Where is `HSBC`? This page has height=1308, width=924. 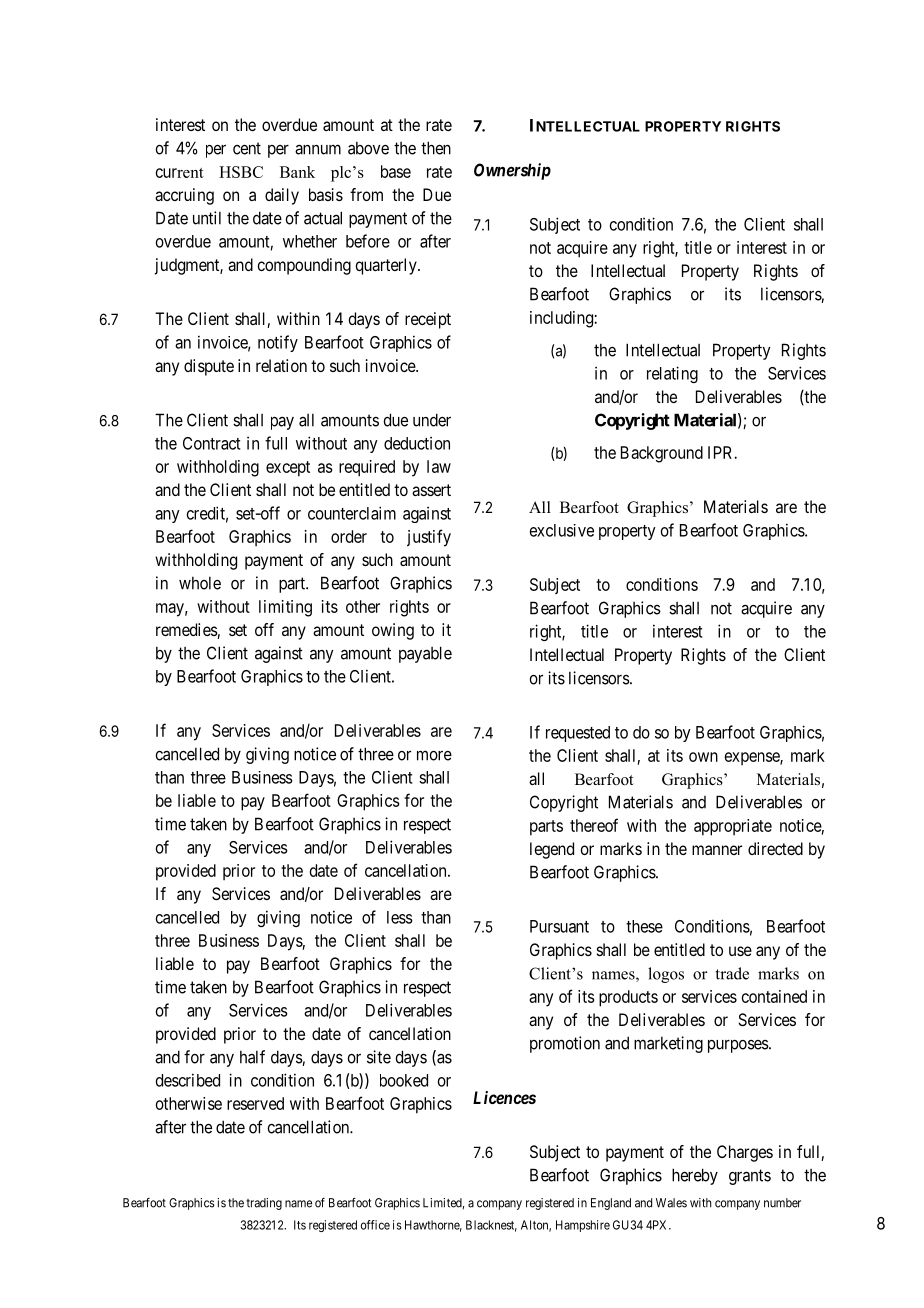
HSBC is located at coordinates (241, 172).
